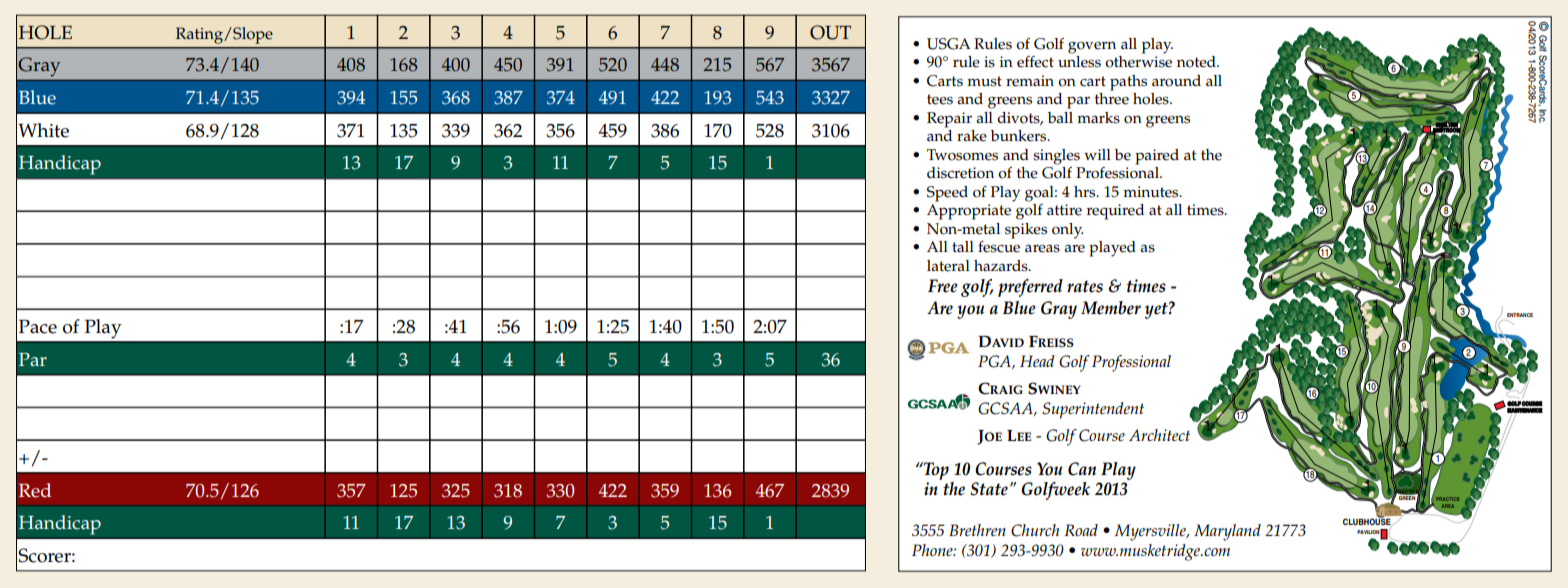 The image size is (1568, 588). I want to click on Superintendent, so click(1093, 410).
